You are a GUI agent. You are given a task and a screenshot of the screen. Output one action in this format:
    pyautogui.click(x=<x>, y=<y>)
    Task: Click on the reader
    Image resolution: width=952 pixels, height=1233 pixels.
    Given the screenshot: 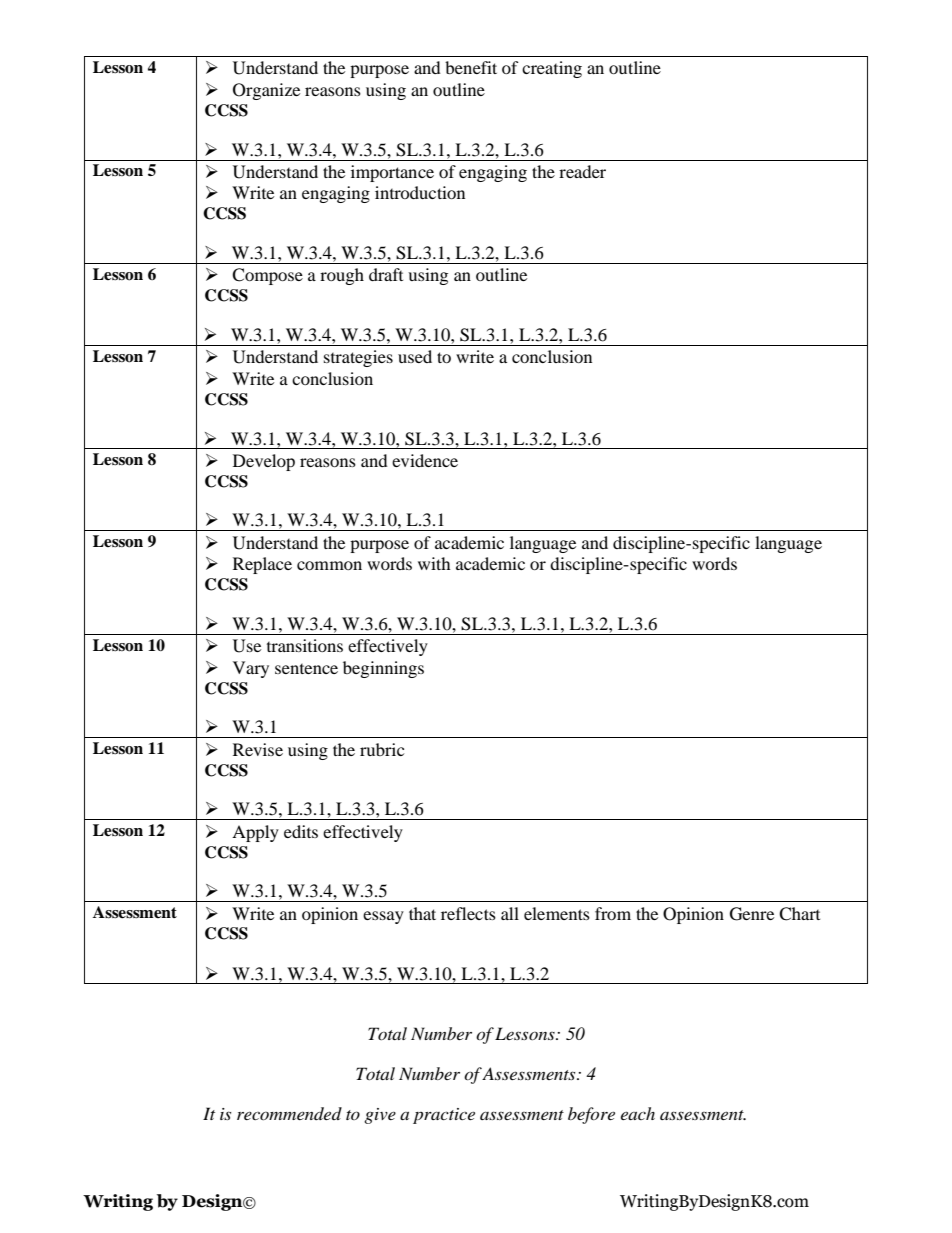 What is the action you would take?
    pyautogui.click(x=582, y=171)
